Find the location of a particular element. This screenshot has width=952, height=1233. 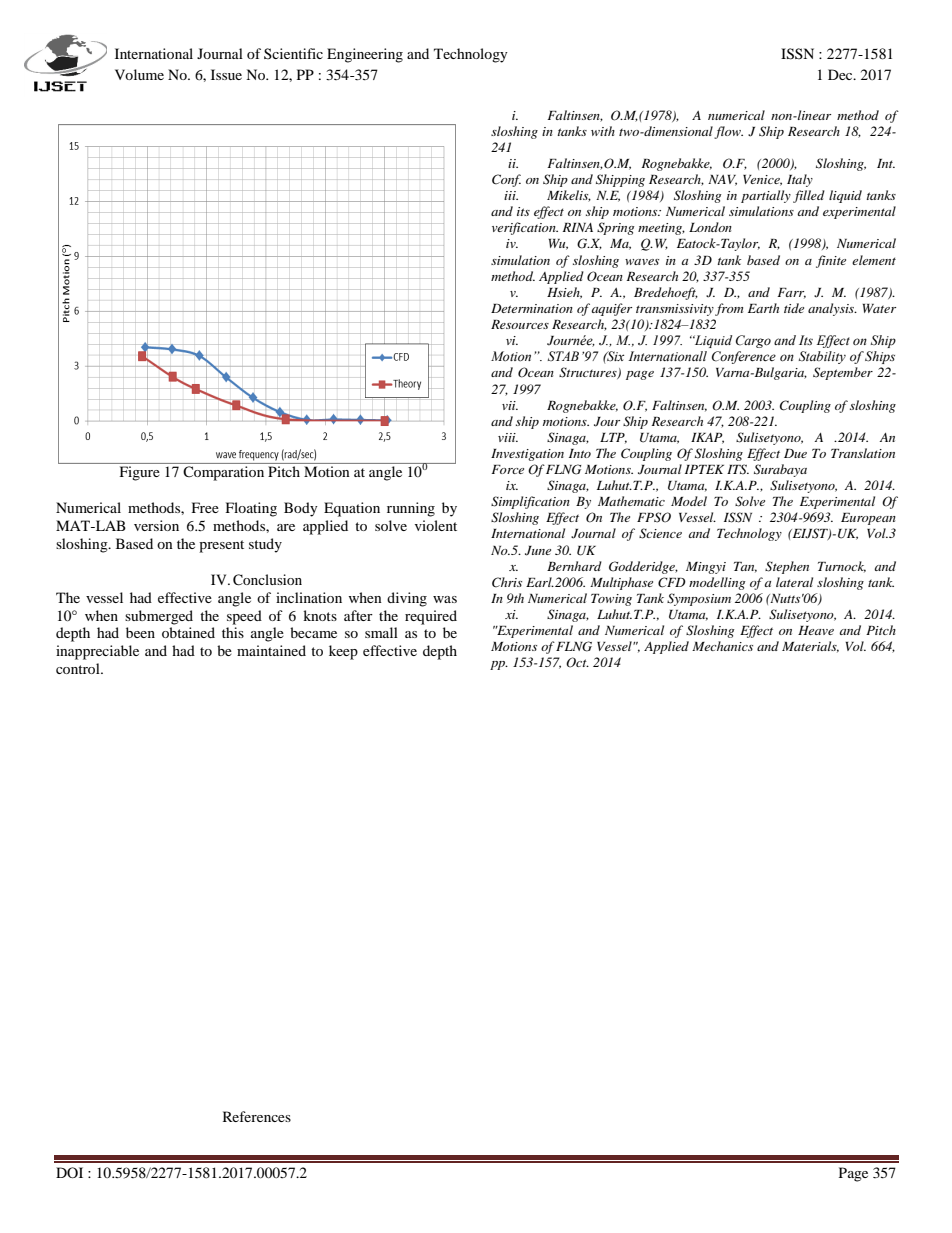

Dec is located at coordinates (841, 74).
